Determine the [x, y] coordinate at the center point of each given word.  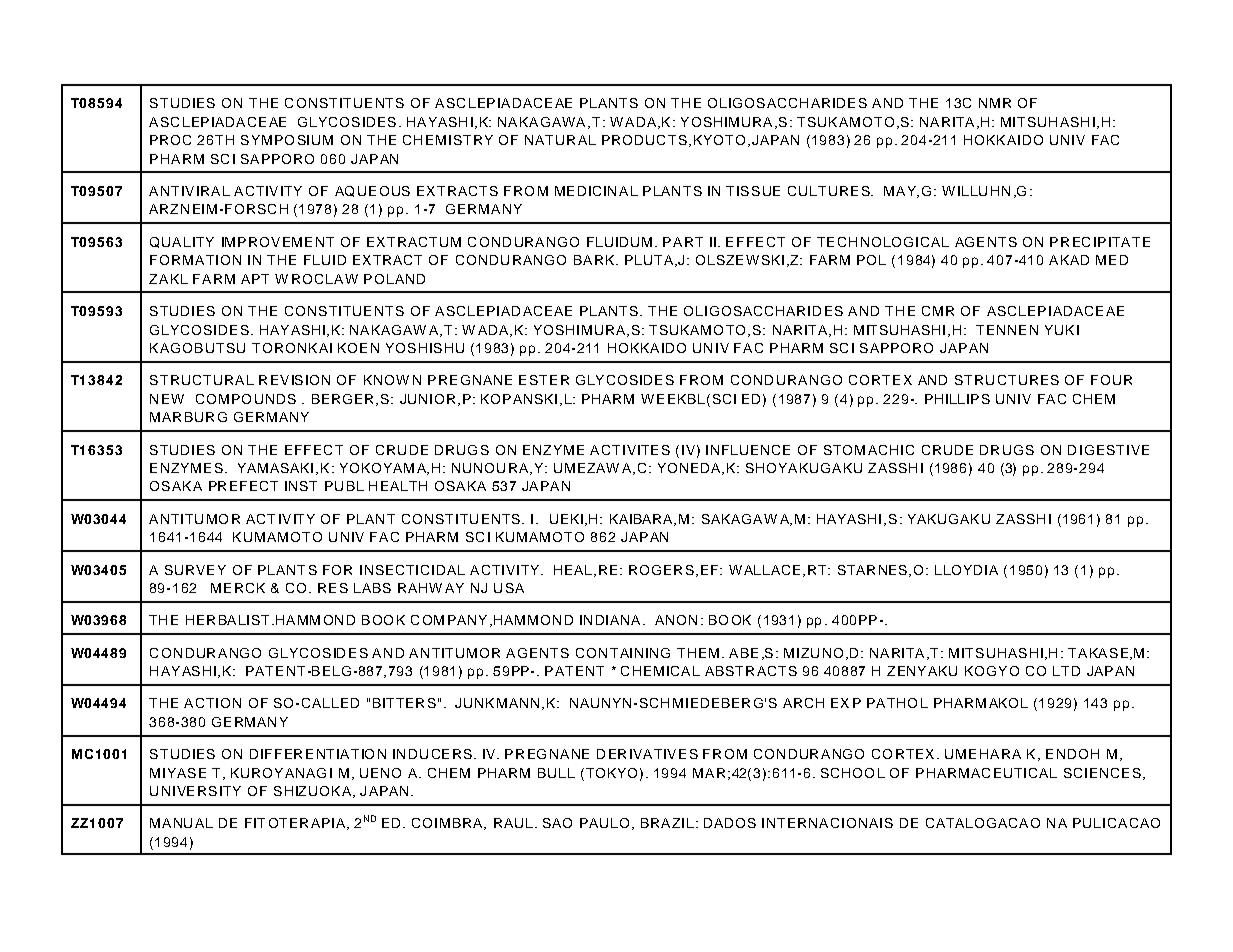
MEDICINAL [596, 191]
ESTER [544, 380]
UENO [380, 773]
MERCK [238, 588]
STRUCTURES [1007, 380]
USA [509, 588]
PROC [170, 140]
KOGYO [992, 671]
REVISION [294, 380]
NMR [995, 103]
